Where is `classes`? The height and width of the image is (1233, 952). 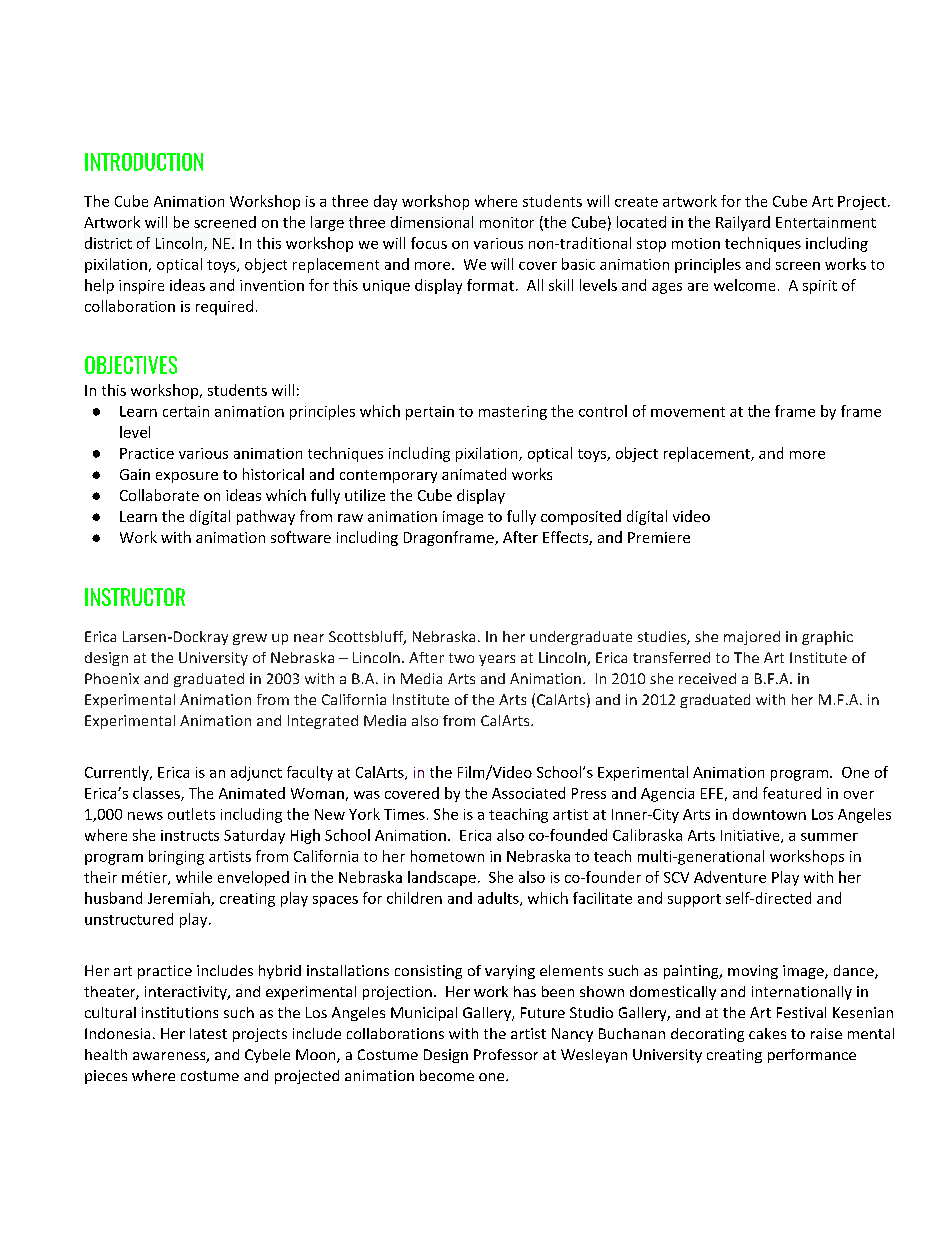
classes is located at coordinates (157, 794).
